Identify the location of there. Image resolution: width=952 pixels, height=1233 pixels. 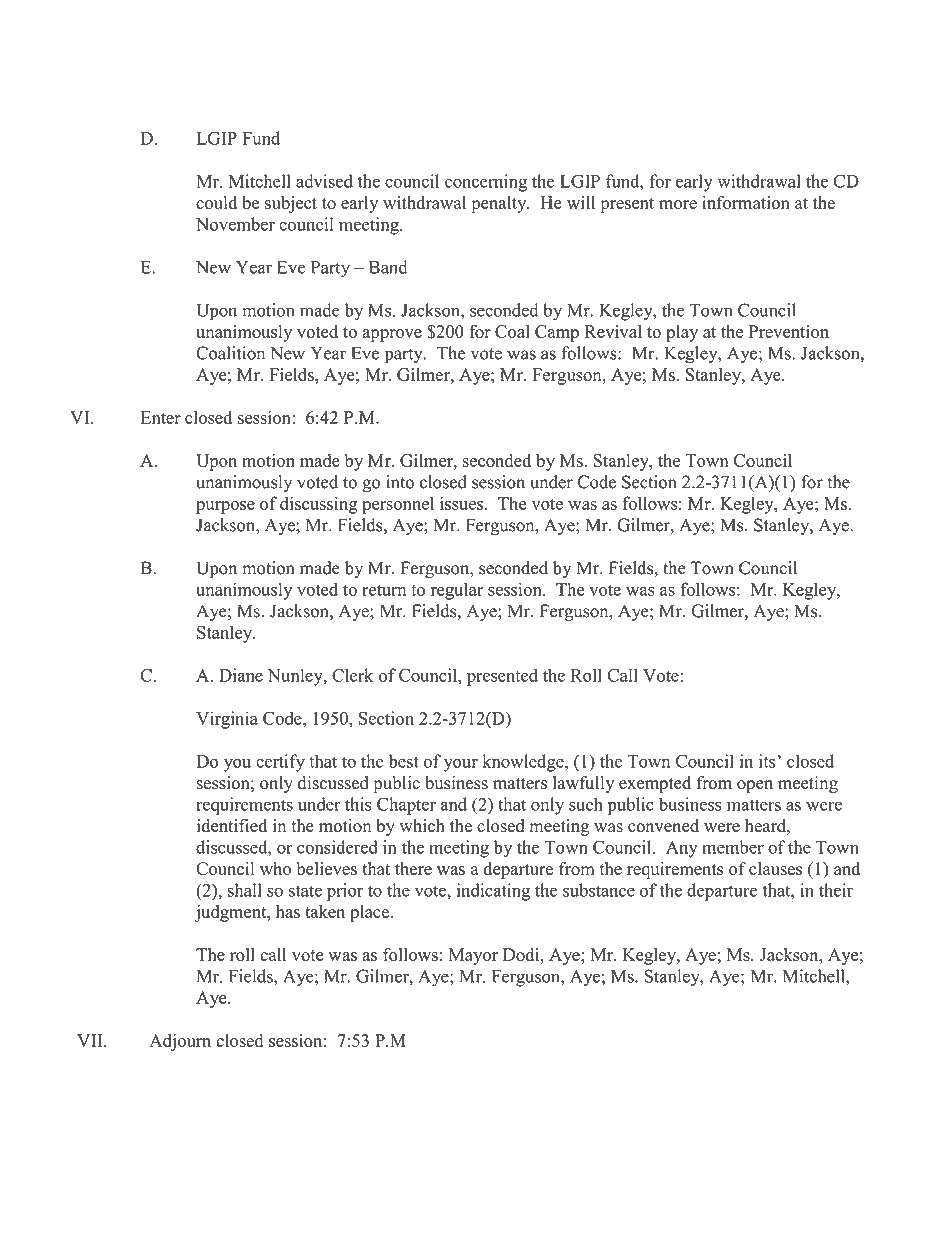
(413, 868).
